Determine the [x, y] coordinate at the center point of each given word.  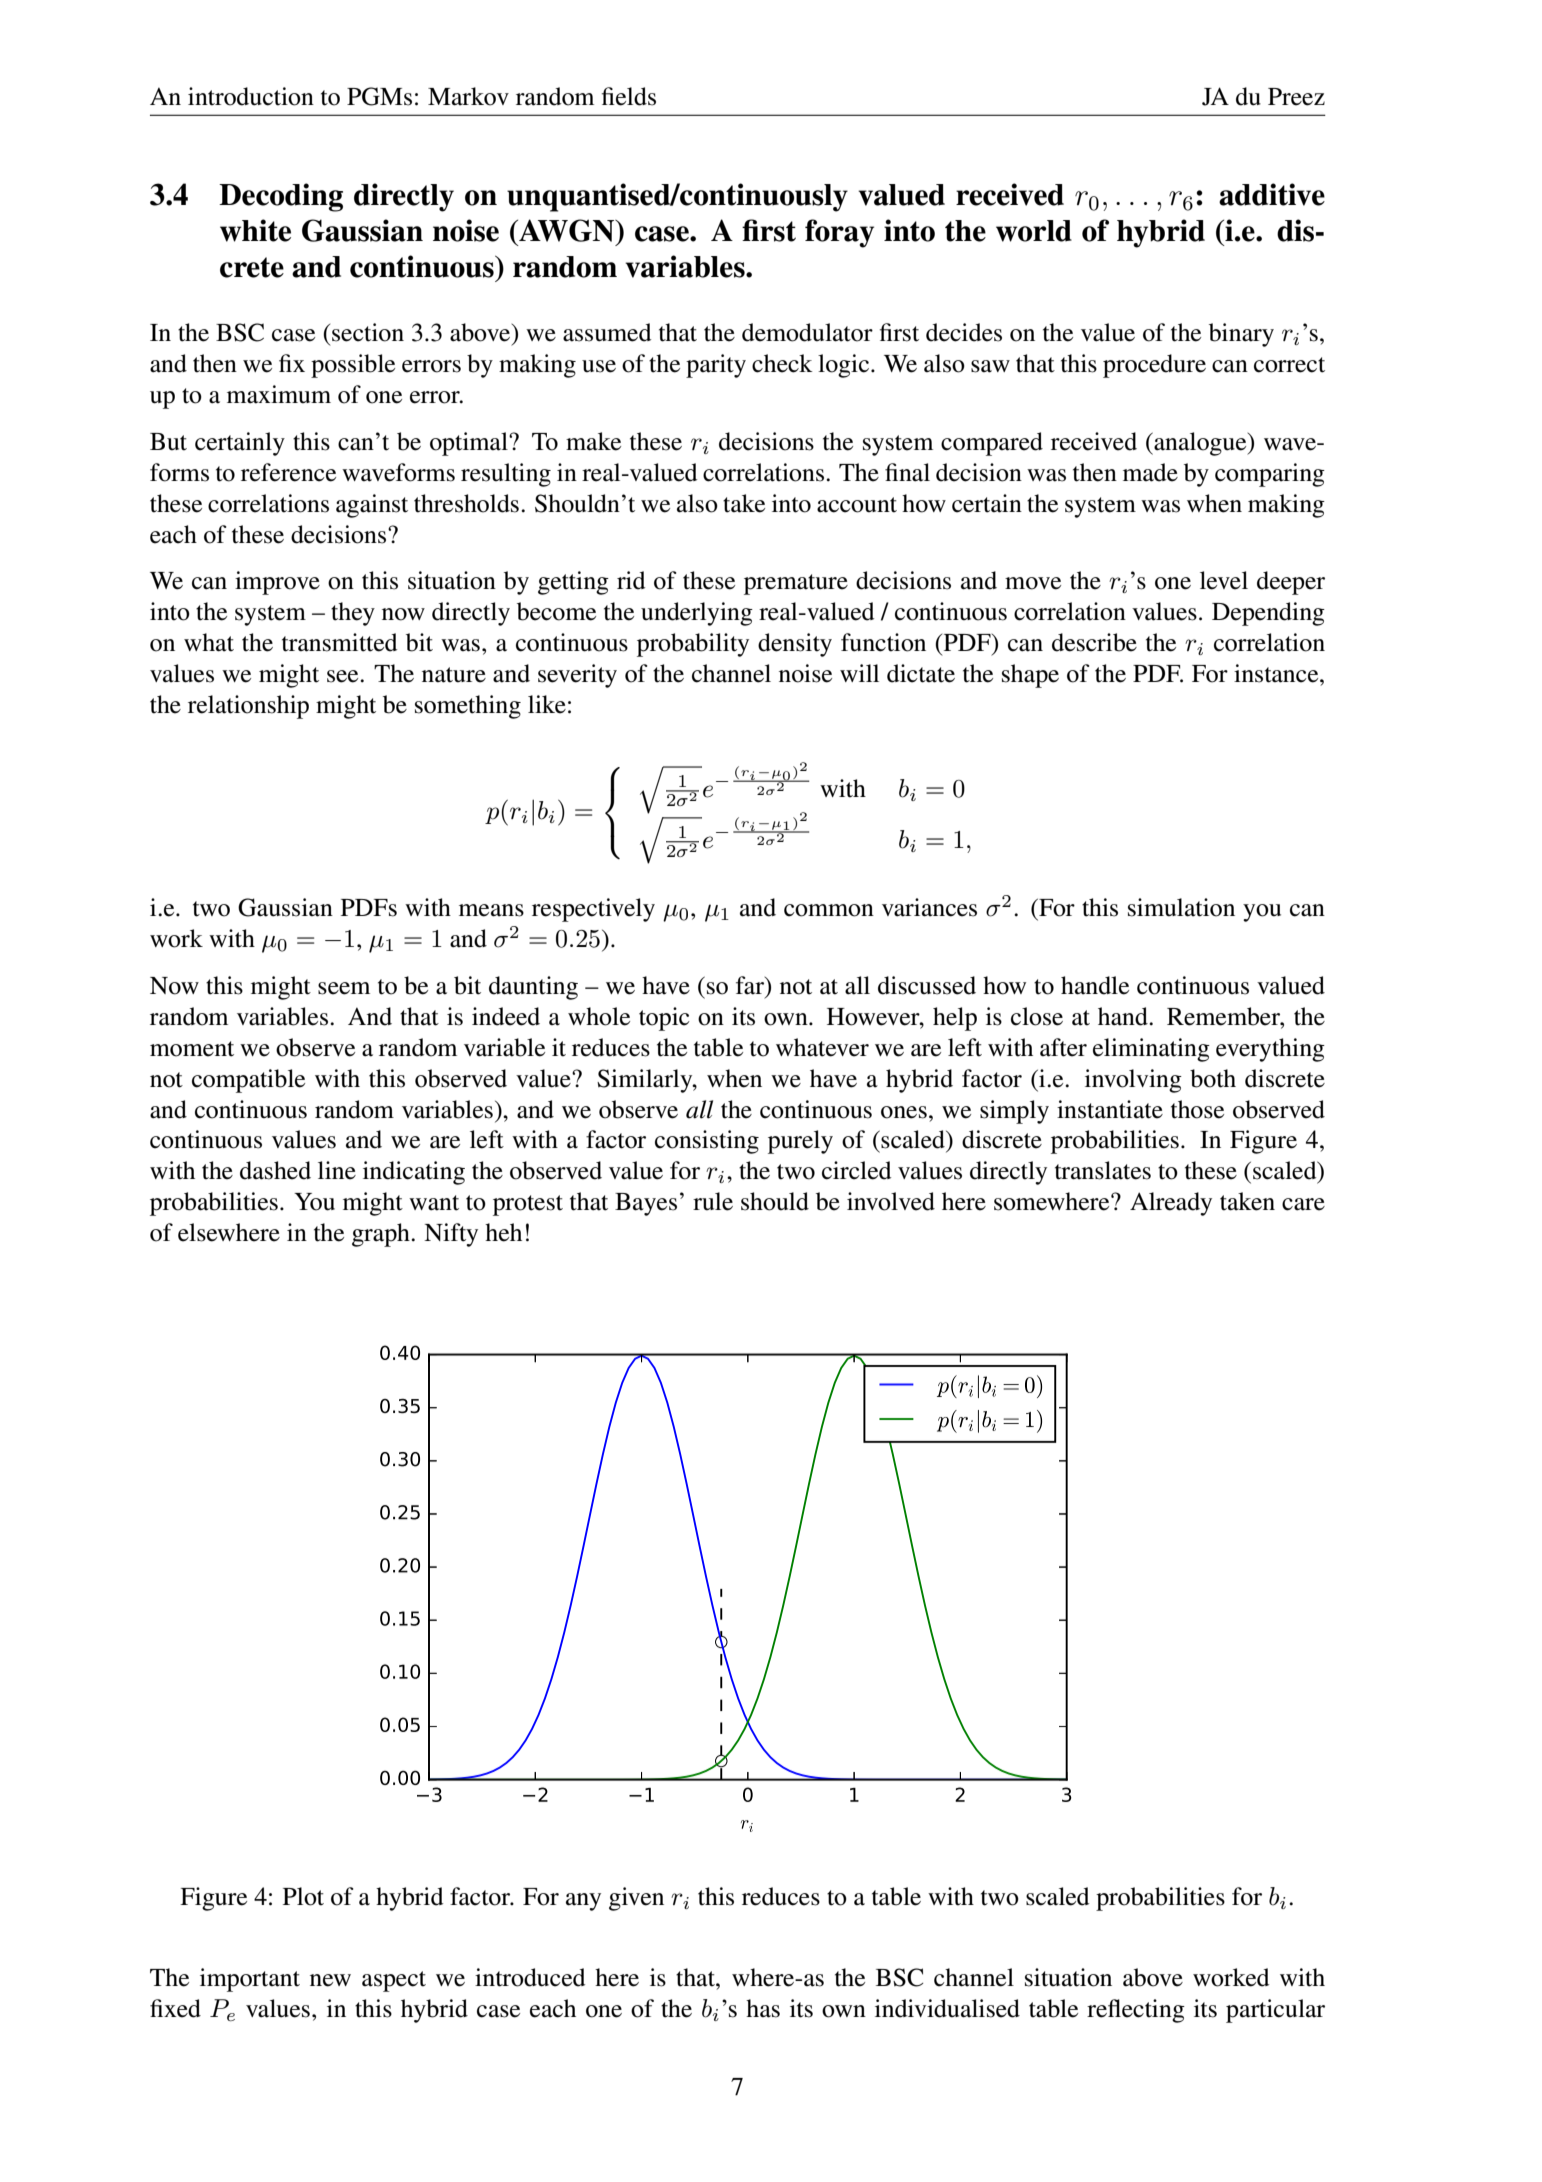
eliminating [1151, 1050]
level [1224, 580]
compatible [248, 1081]
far [751, 985]
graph [382, 1235]
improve [277, 583]
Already [1171, 1204]
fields [629, 96]
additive [1272, 194]
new [330, 1980]
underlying [697, 614]
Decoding [281, 197]
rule [713, 1201]
